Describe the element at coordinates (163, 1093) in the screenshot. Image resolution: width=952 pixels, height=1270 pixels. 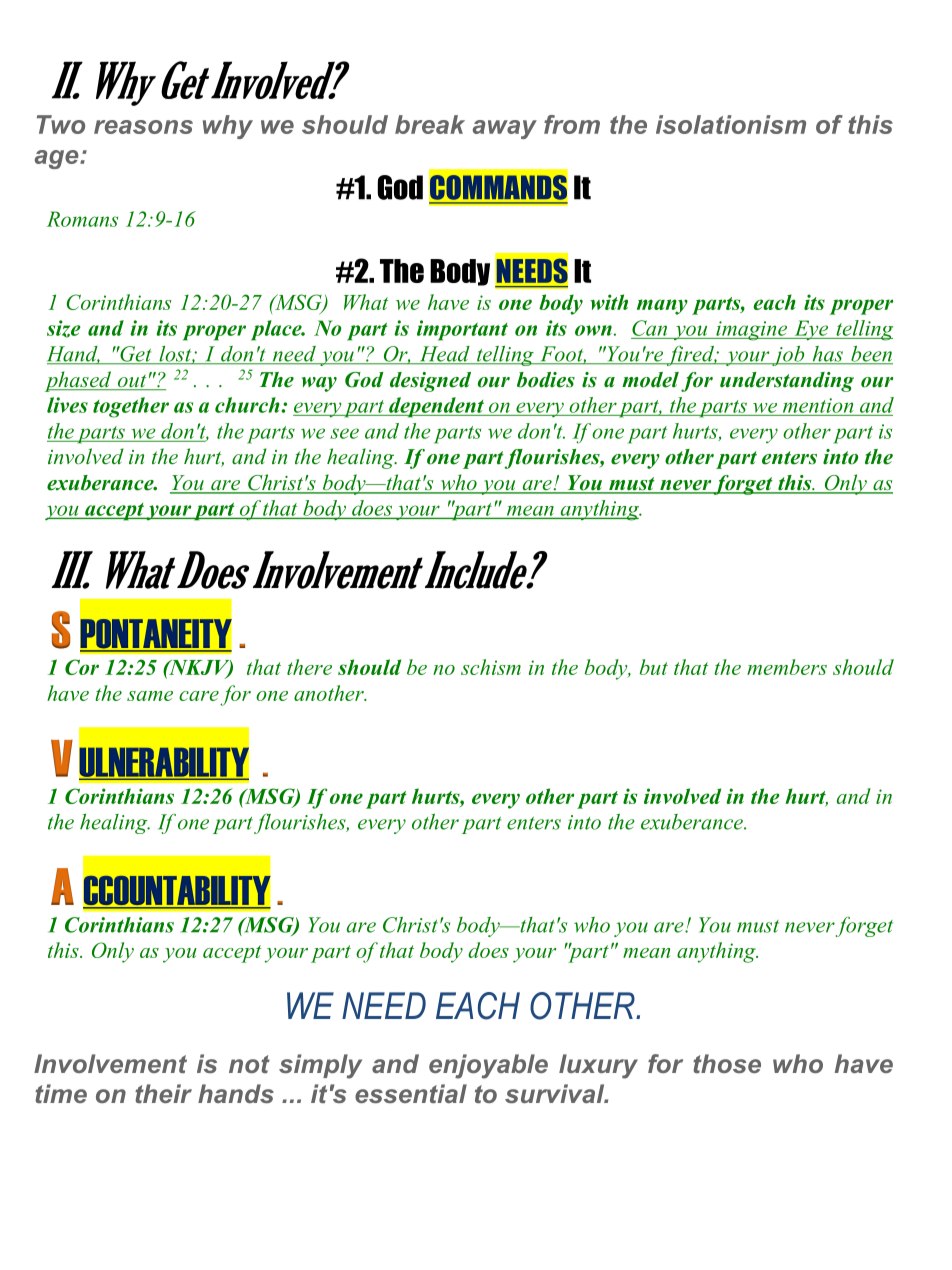
I see `their` at that location.
